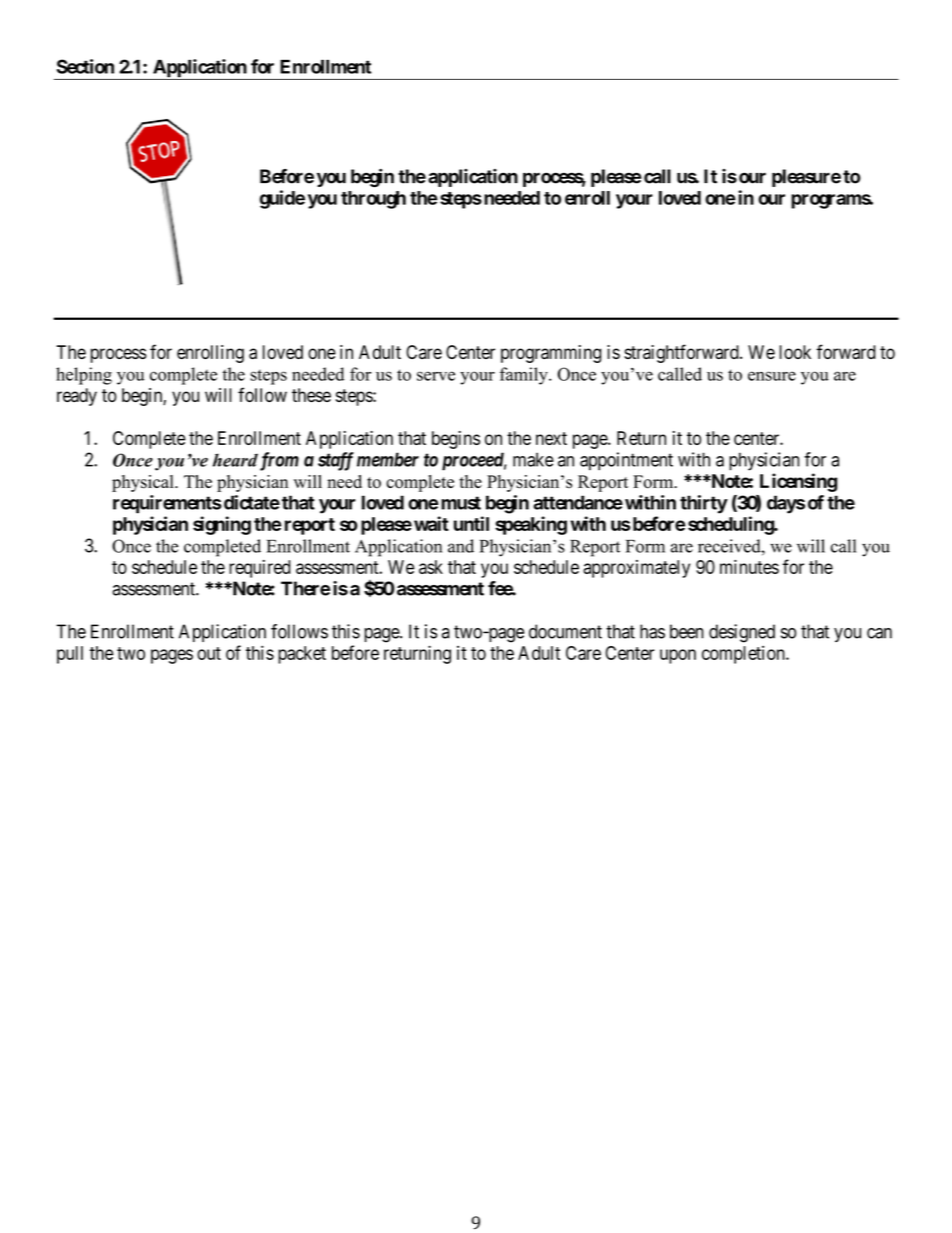  Describe the element at coordinates (77, 397) in the screenshot. I see `ready` at that location.
